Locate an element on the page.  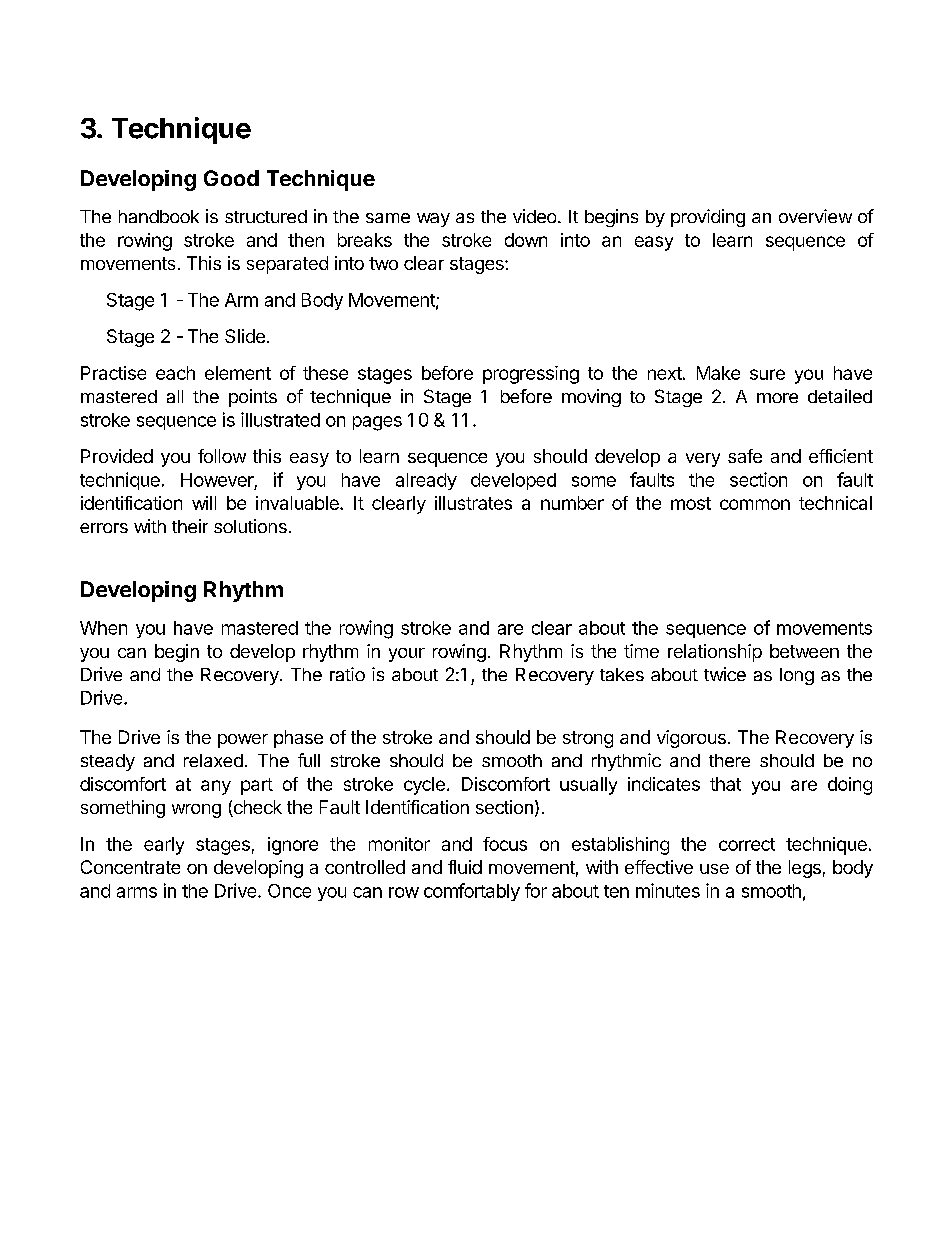
power is located at coordinates (243, 741).
